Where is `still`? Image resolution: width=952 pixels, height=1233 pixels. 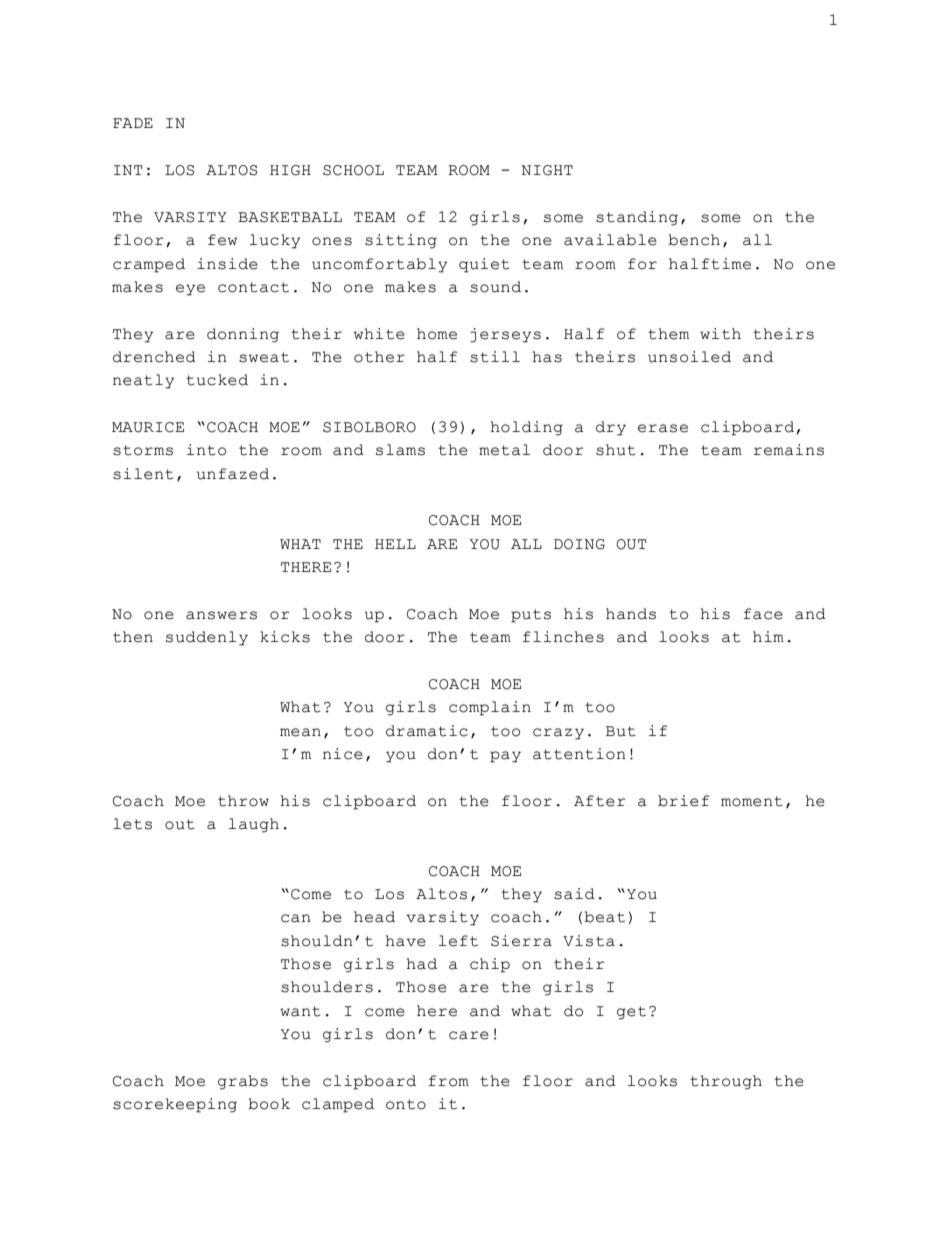 still is located at coordinates (495, 357).
